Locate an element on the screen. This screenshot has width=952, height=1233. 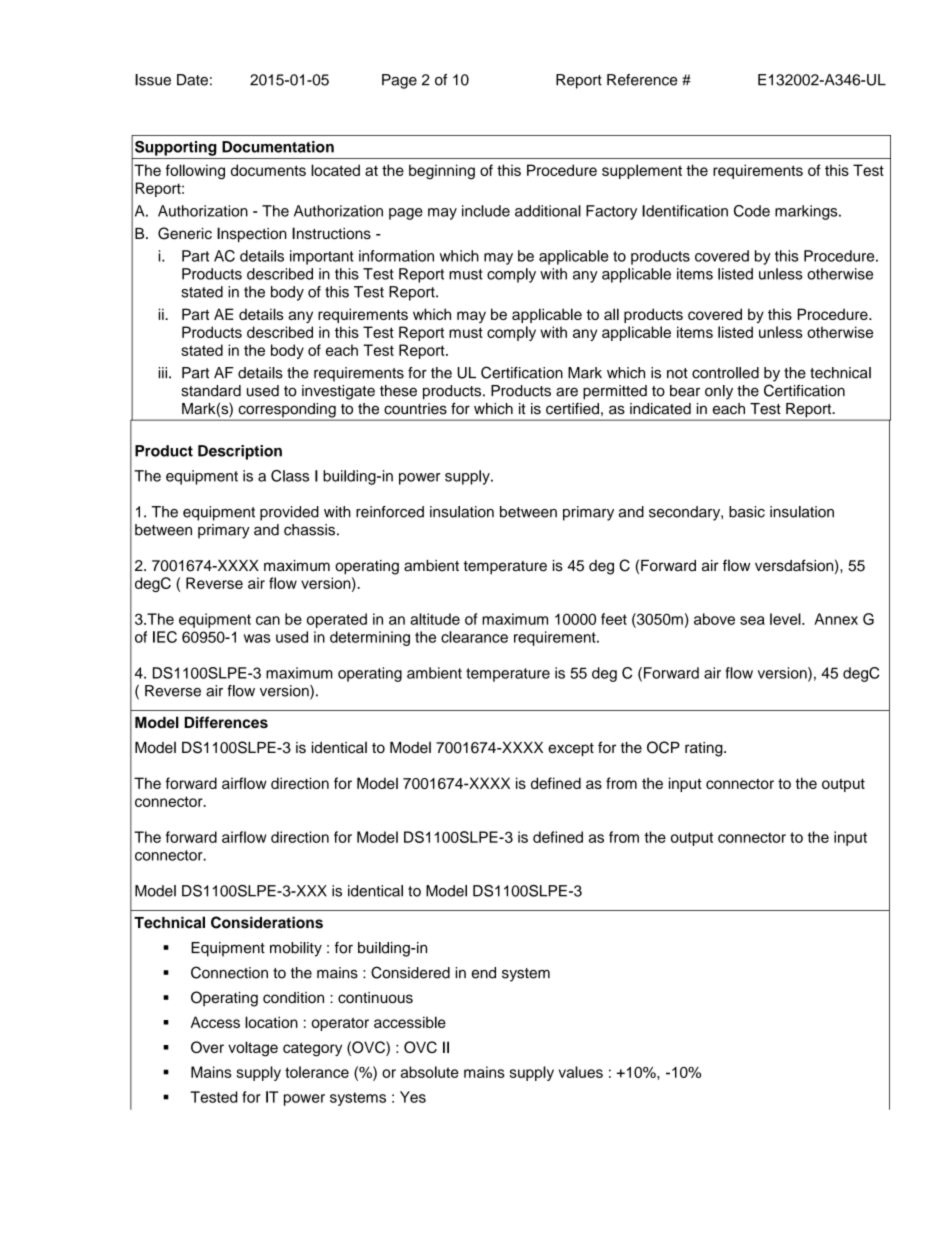
OCP is located at coordinates (663, 747).
